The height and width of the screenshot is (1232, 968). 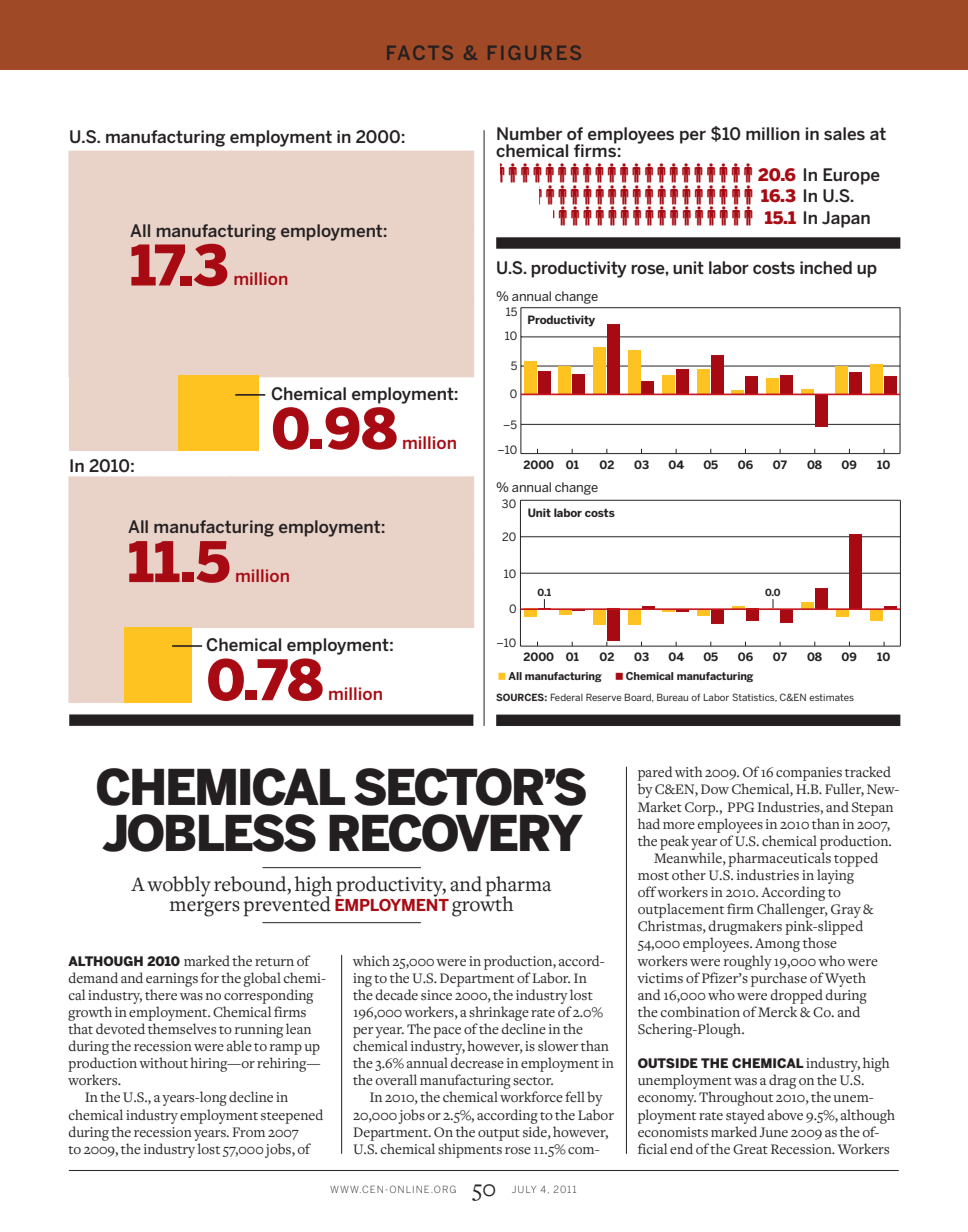 What do you see at coordinates (499, 1135) in the screenshot?
I see `output` at bounding box center [499, 1135].
